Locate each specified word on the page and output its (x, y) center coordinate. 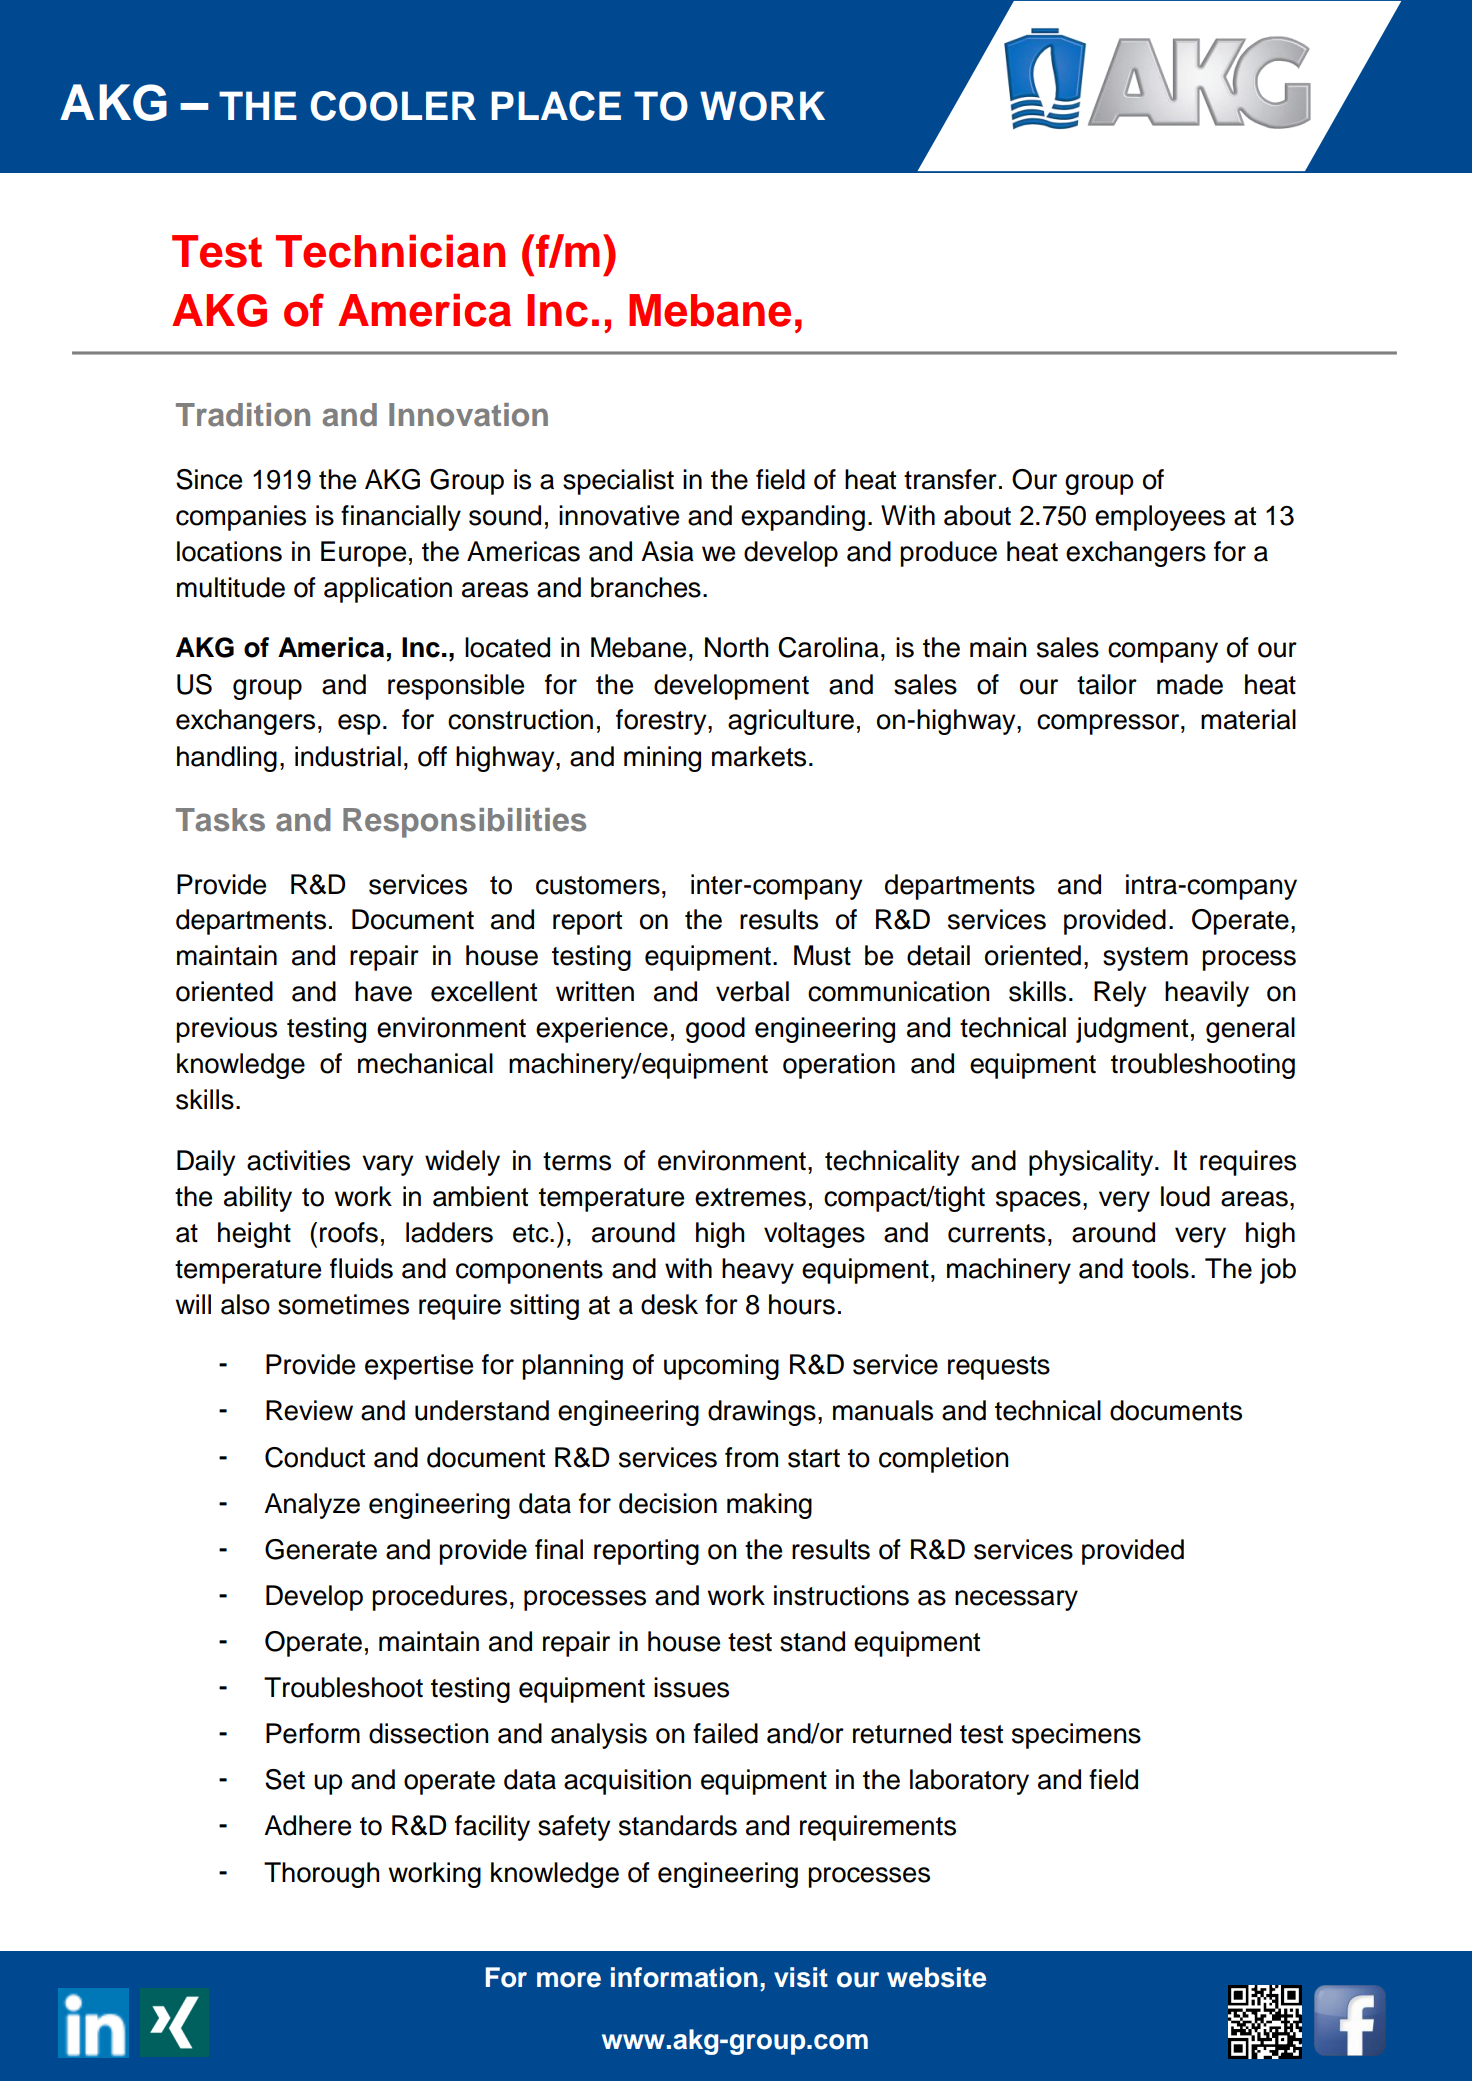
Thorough (321, 1875)
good (715, 1030)
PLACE (556, 106)
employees (1160, 518)
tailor (1107, 684)
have (383, 991)
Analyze (312, 1506)
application (388, 590)
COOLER (393, 106)
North (736, 647)
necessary (1016, 1600)
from (751, 1457)
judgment (1132, 1030)
